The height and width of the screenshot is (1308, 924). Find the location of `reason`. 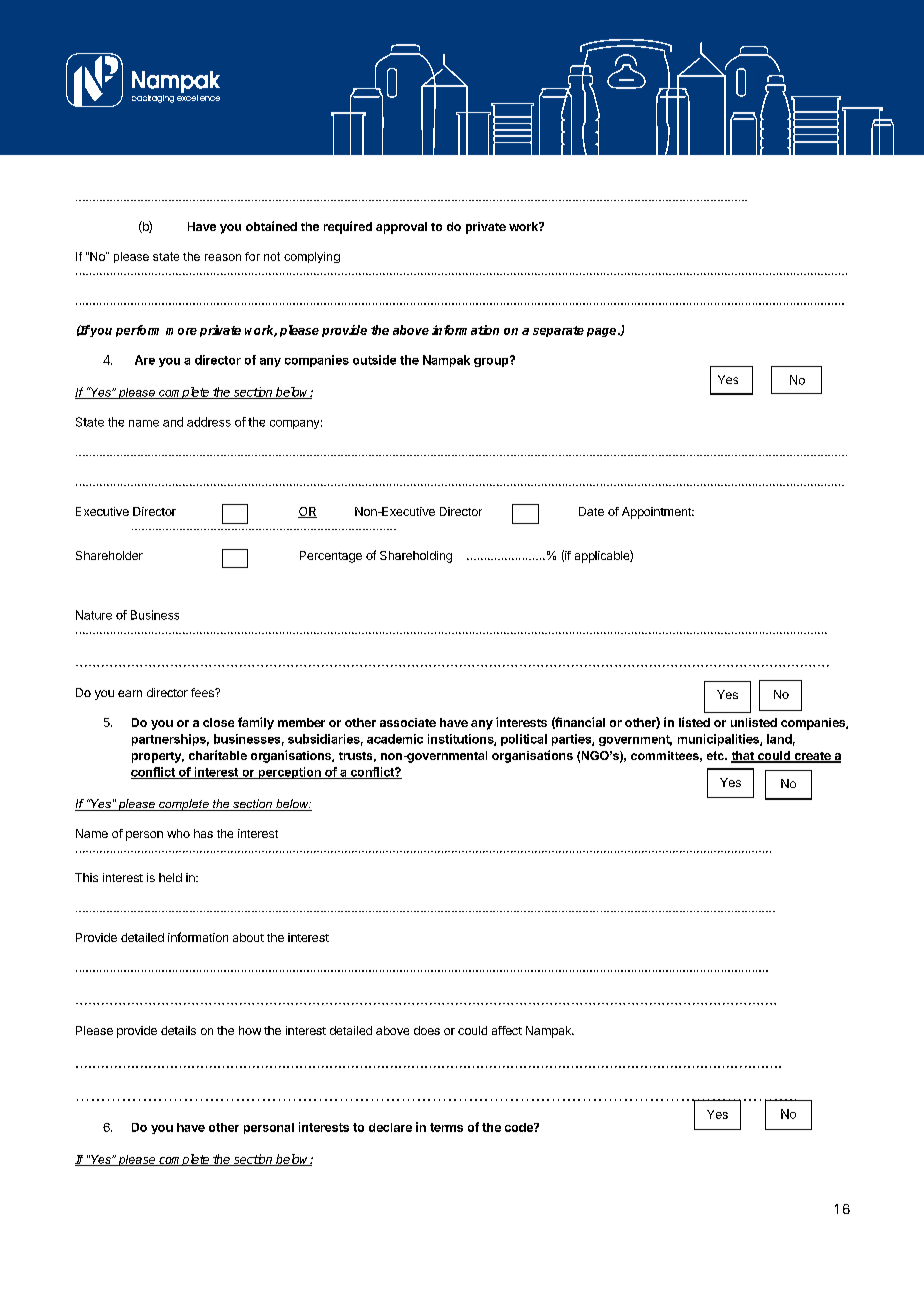

reason is located at coordinates (223, 257).
